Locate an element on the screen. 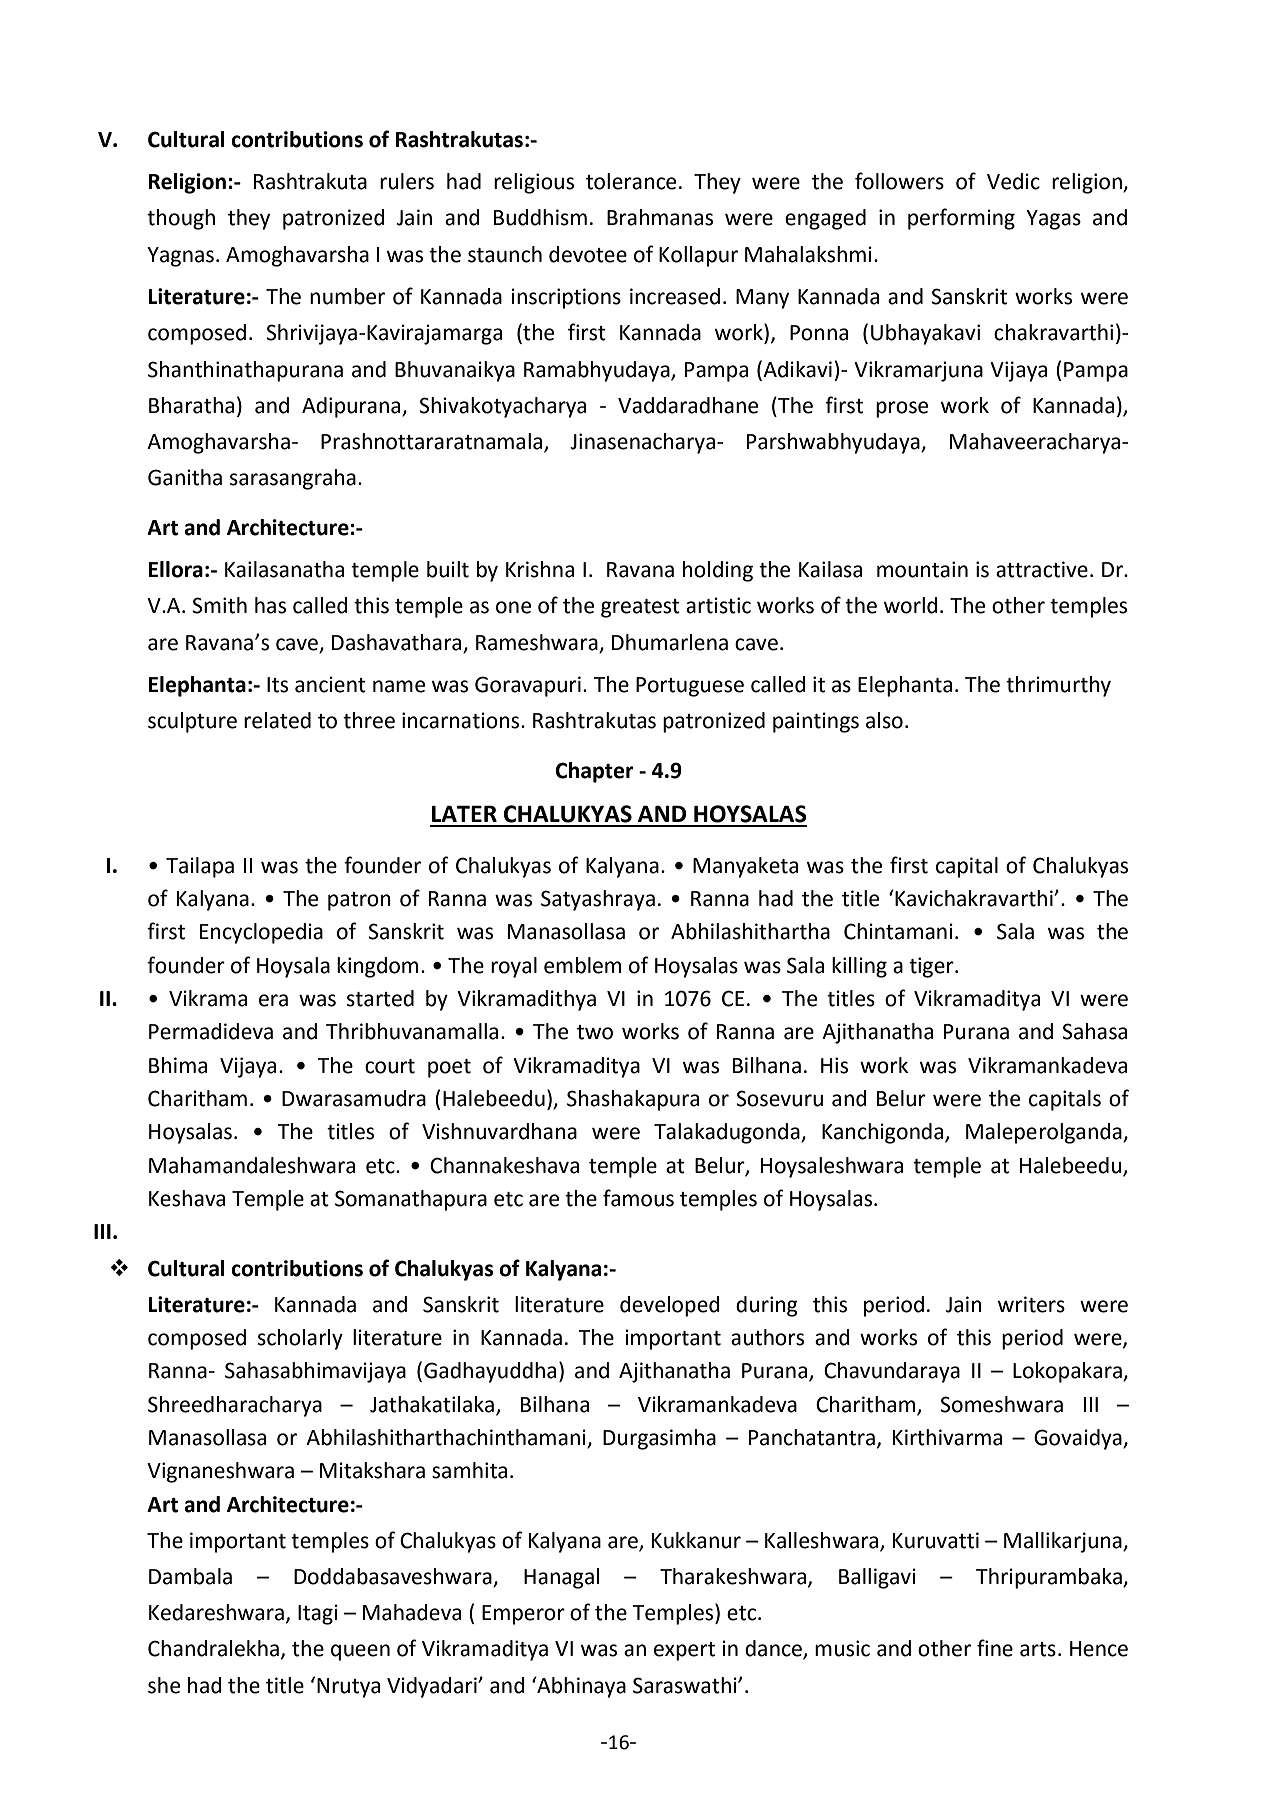  though is located at coordinates (181, 219).
